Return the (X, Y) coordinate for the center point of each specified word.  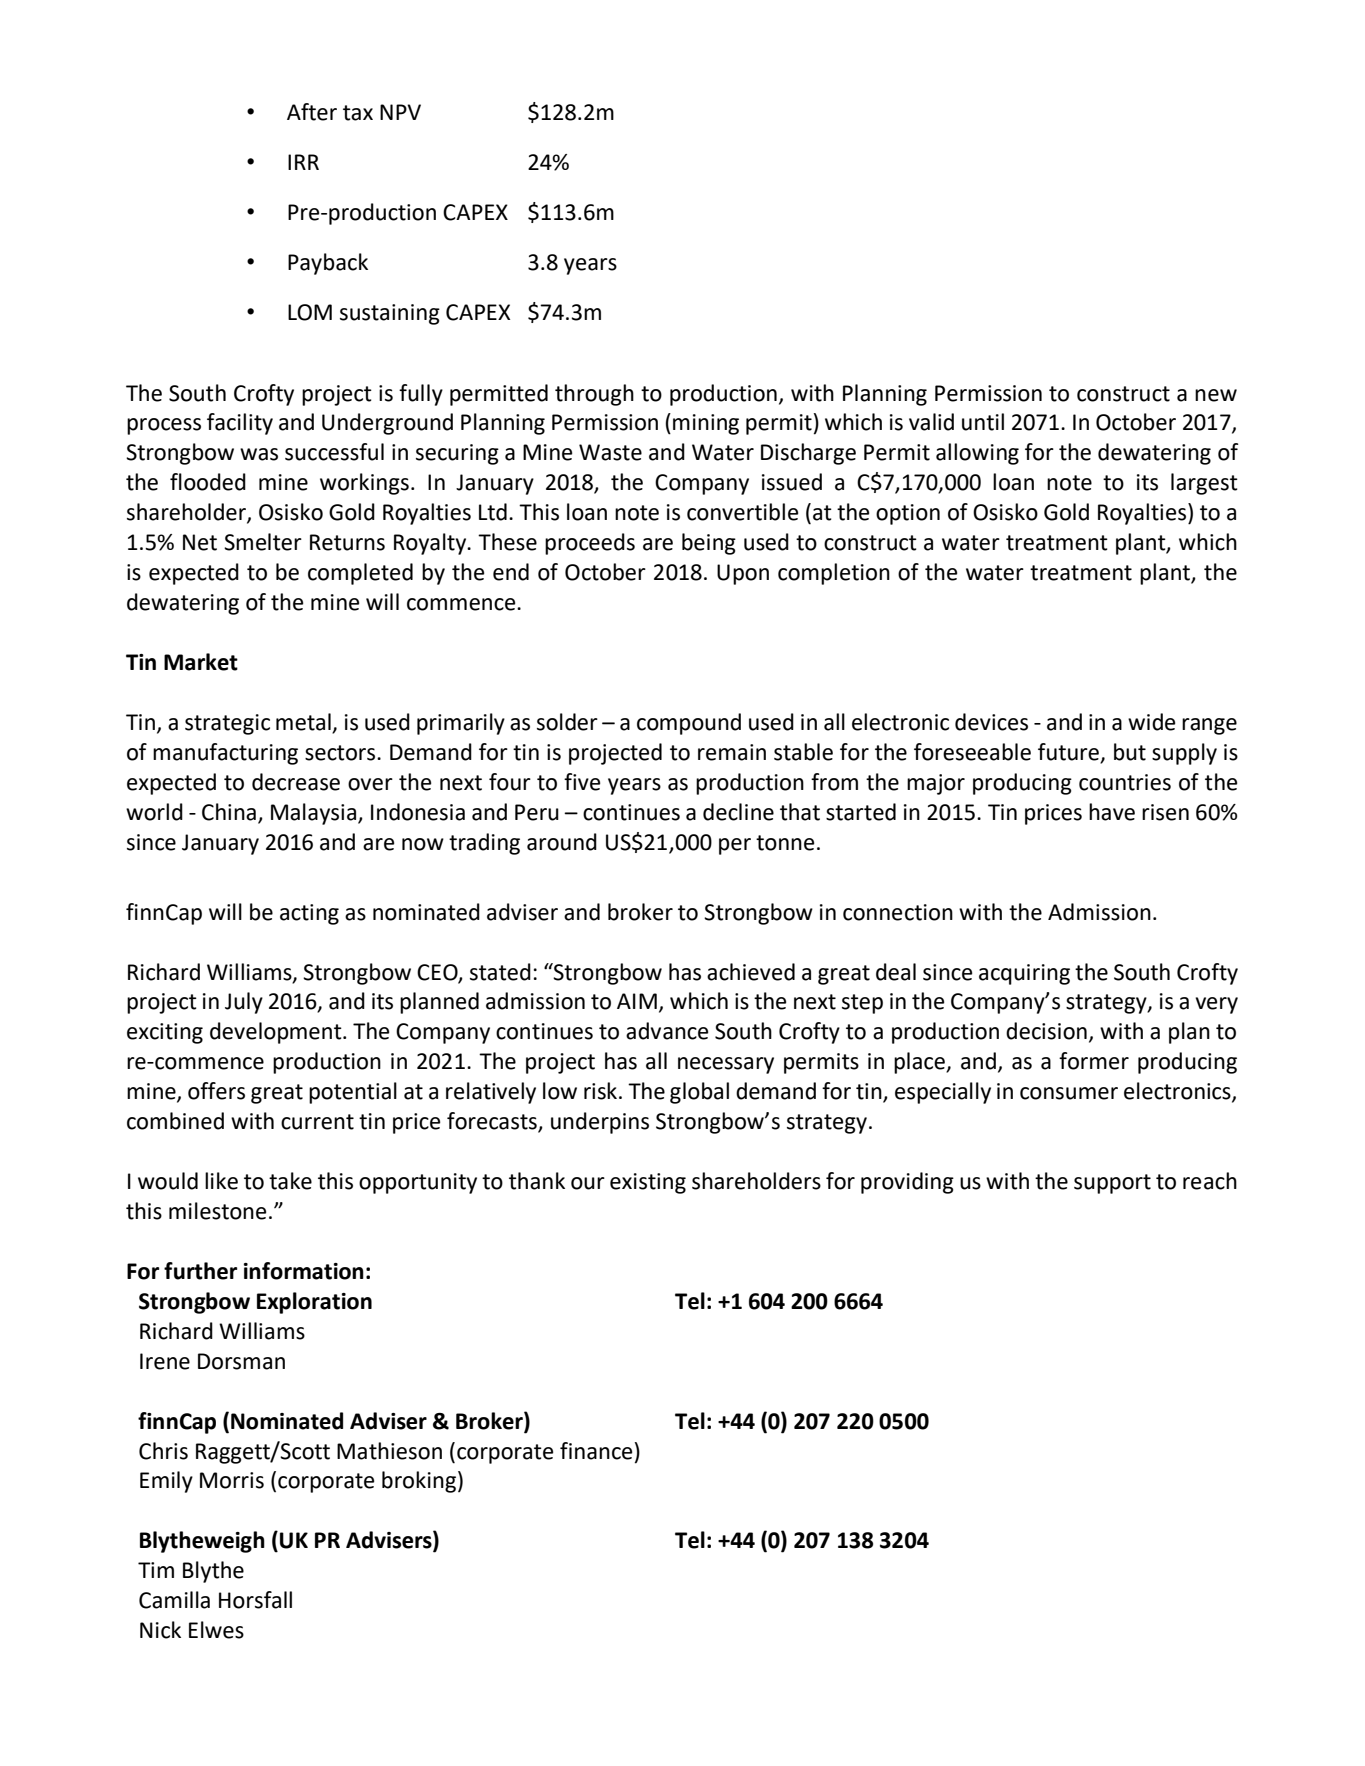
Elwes (216, 1630)
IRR (303, 162)
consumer (1069, 1093)
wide (1152, 722)
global (699, 1093)
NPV (400, 112)
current (317, 1122)
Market (201, 662)
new (1216, 395)
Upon (743, 574)
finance (596, 1451)
